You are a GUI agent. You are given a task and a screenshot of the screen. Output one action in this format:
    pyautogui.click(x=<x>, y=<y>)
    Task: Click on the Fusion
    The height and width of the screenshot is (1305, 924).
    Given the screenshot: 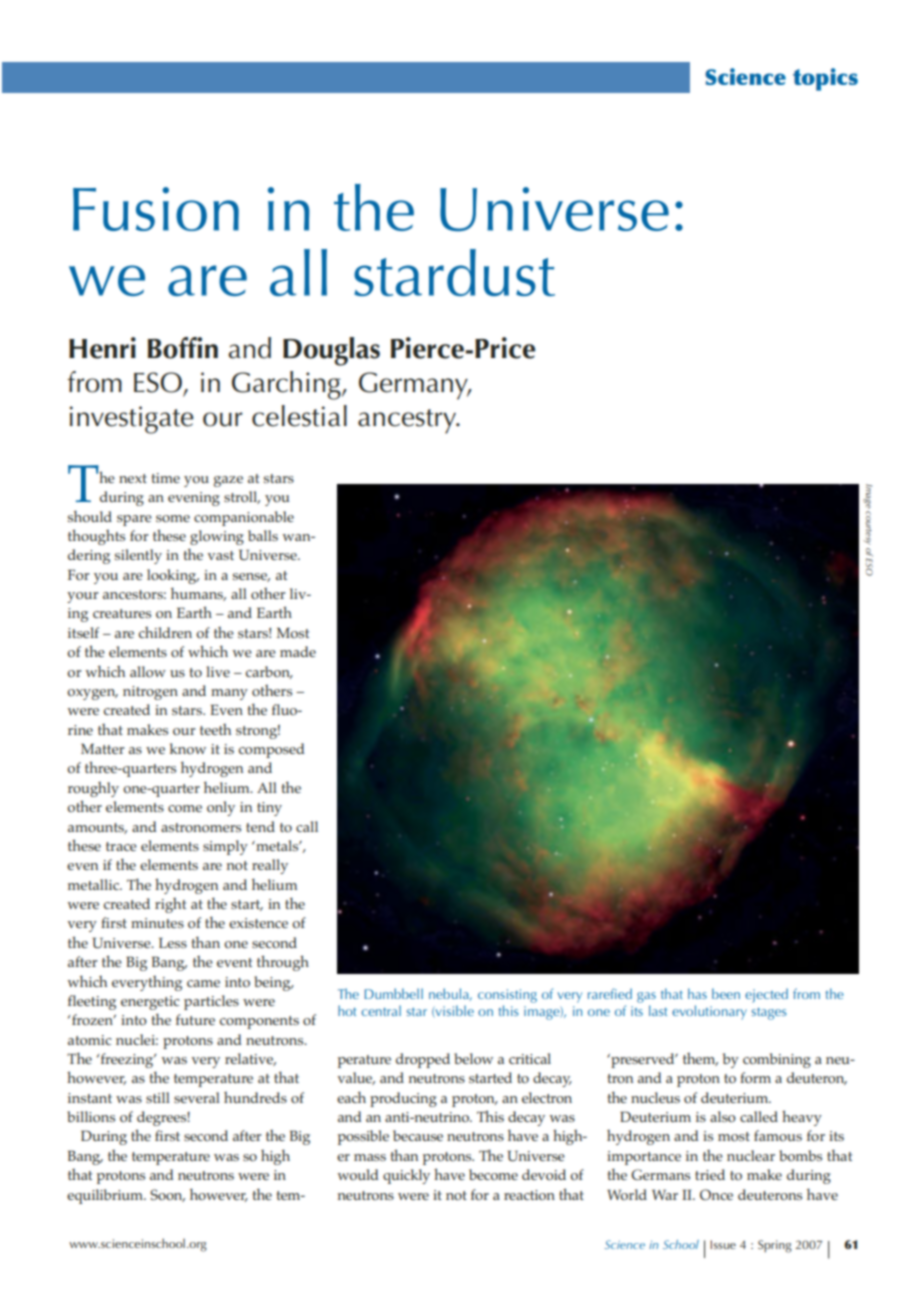 What is the action you would take?
    pyautogui.click(x=156, y=209)
